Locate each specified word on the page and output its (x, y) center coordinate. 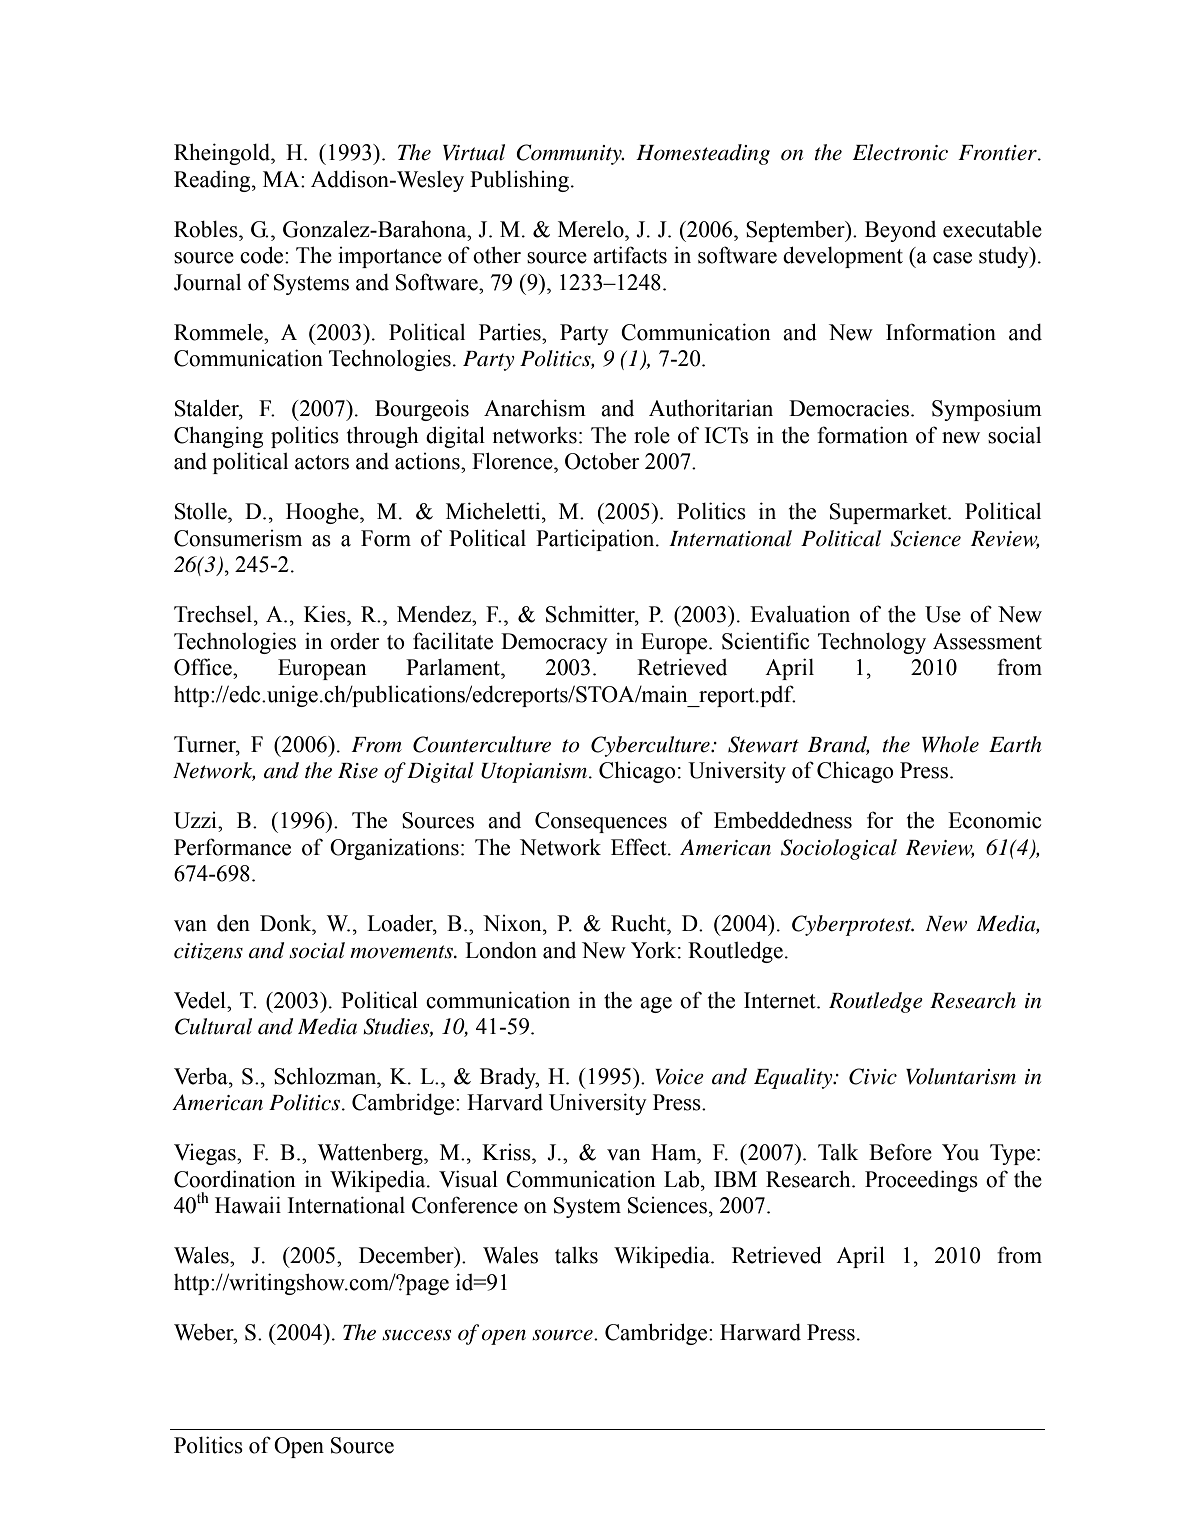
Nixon (513, 923)
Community (570, 154)
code (263, 255)
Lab (683, 1179)
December (407, 1255)
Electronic (900, 152)
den (233, 923)
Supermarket (889, 513)
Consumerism (238, 538)
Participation (596, 540)
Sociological (839, 849)
